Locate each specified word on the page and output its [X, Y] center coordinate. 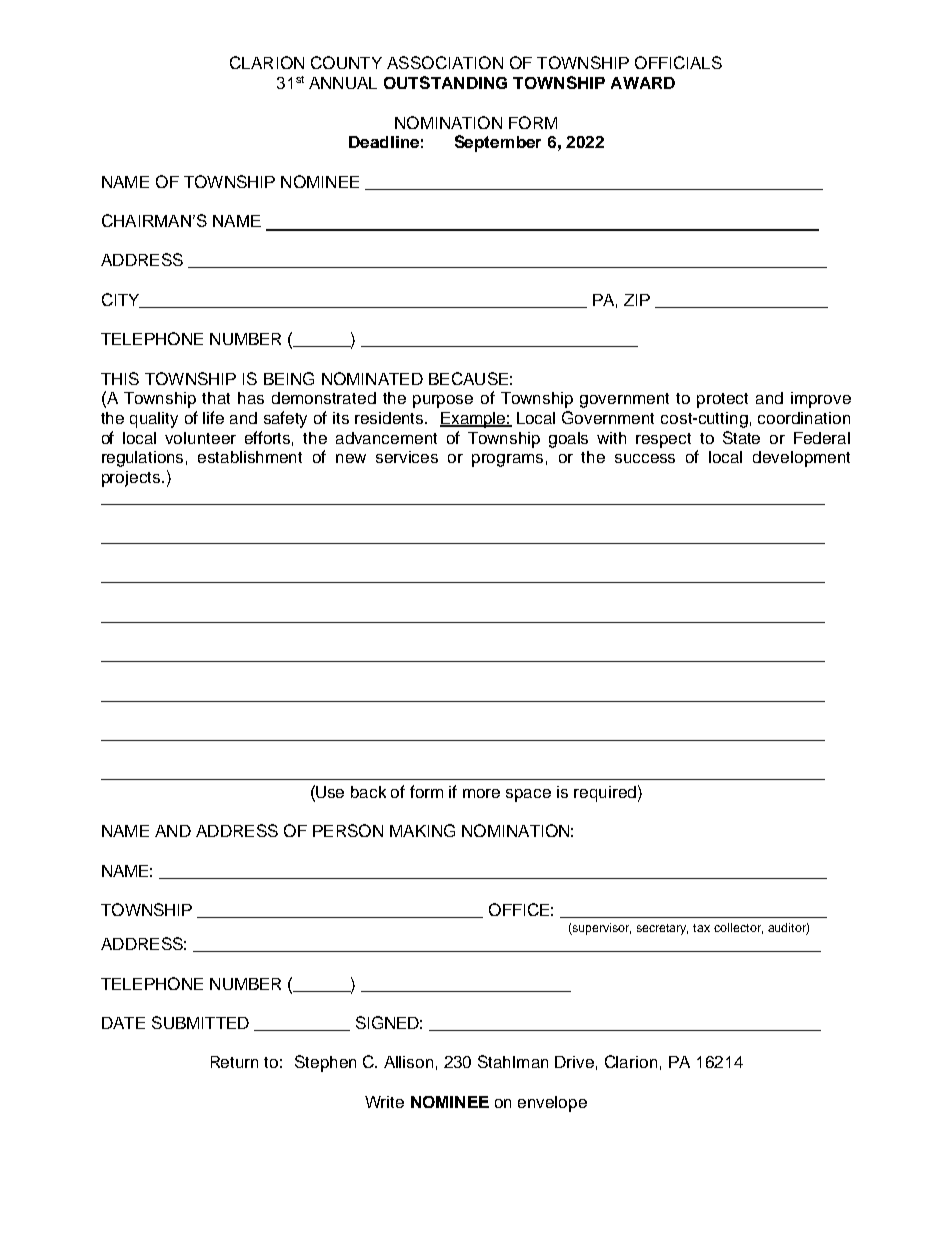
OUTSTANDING [445, 82]
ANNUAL [343, 83]
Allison [408, 1062]
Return [234, 1062]
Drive [574, 1062]
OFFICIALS [678, 62]
